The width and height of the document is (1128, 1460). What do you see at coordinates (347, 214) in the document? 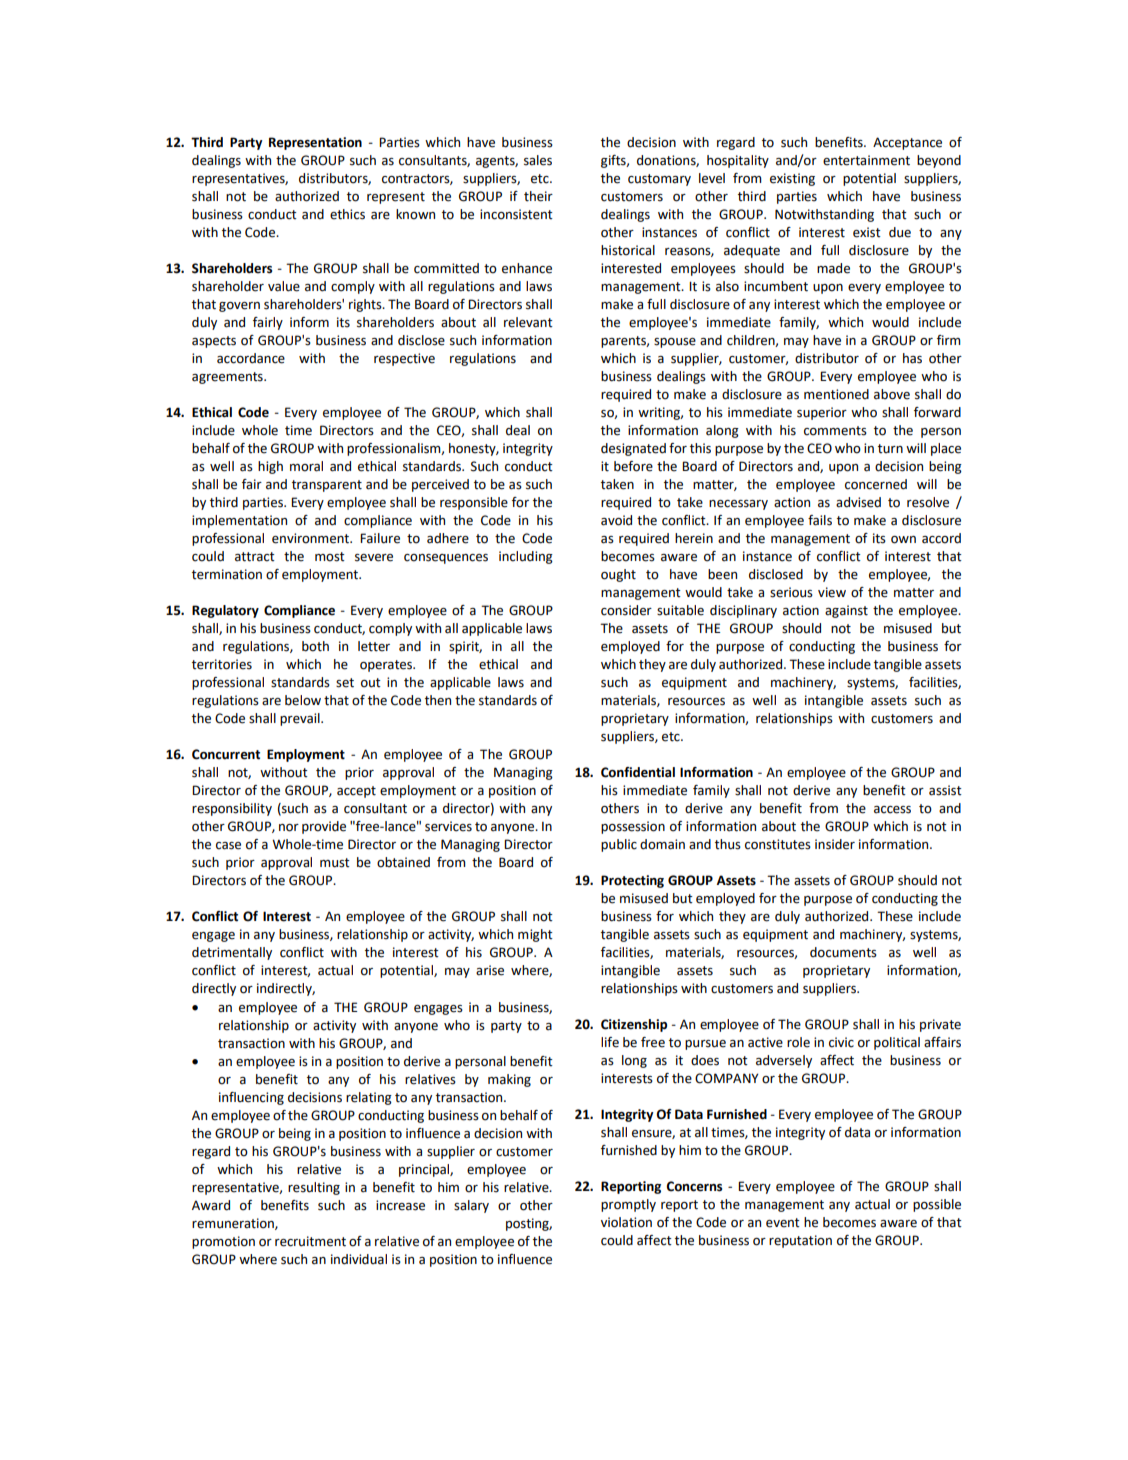
I see `ethics` at bounding box center [347, 214].
